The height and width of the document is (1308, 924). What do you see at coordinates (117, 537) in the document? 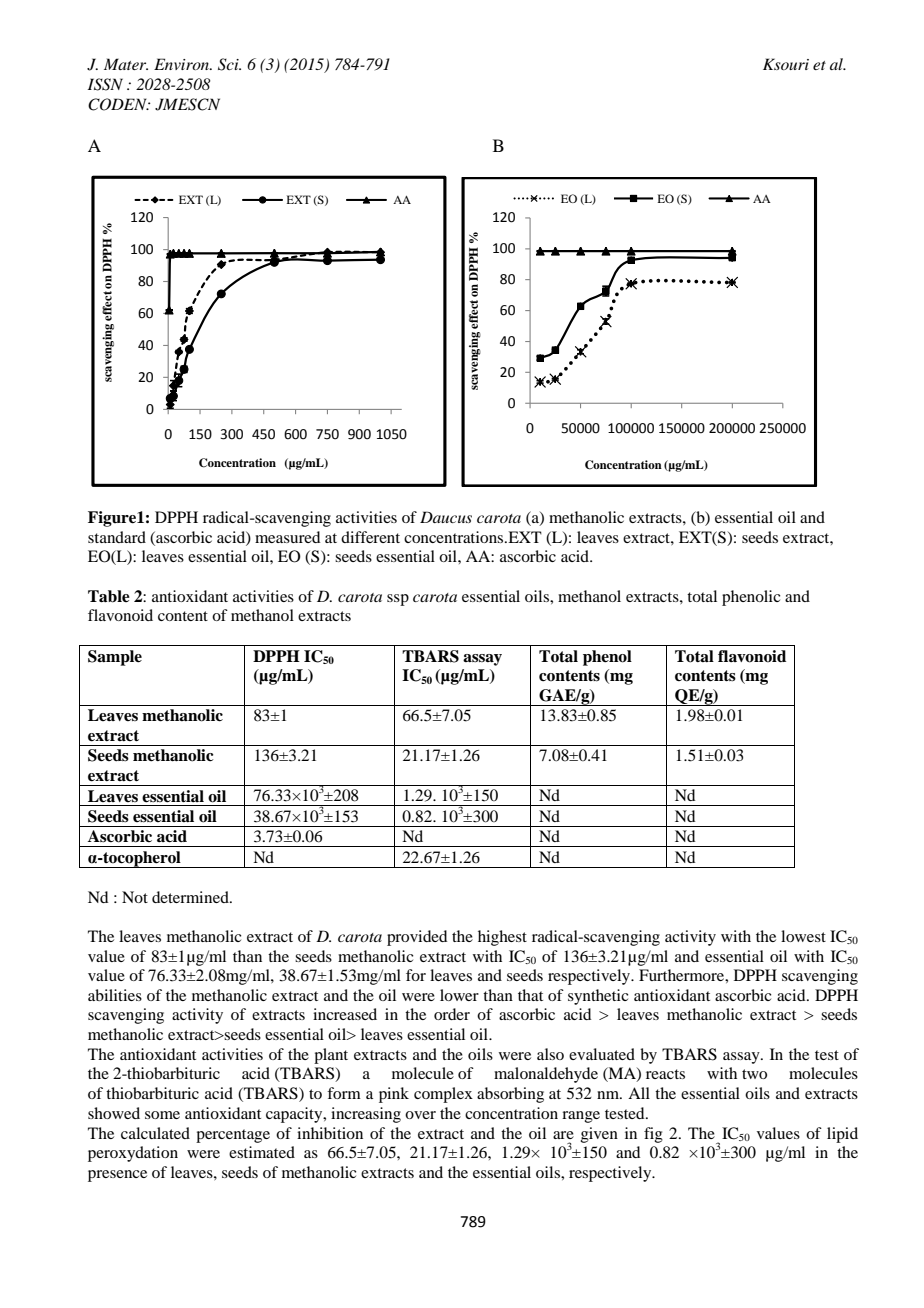
I see `standard` at bounding box center [117, 537].
